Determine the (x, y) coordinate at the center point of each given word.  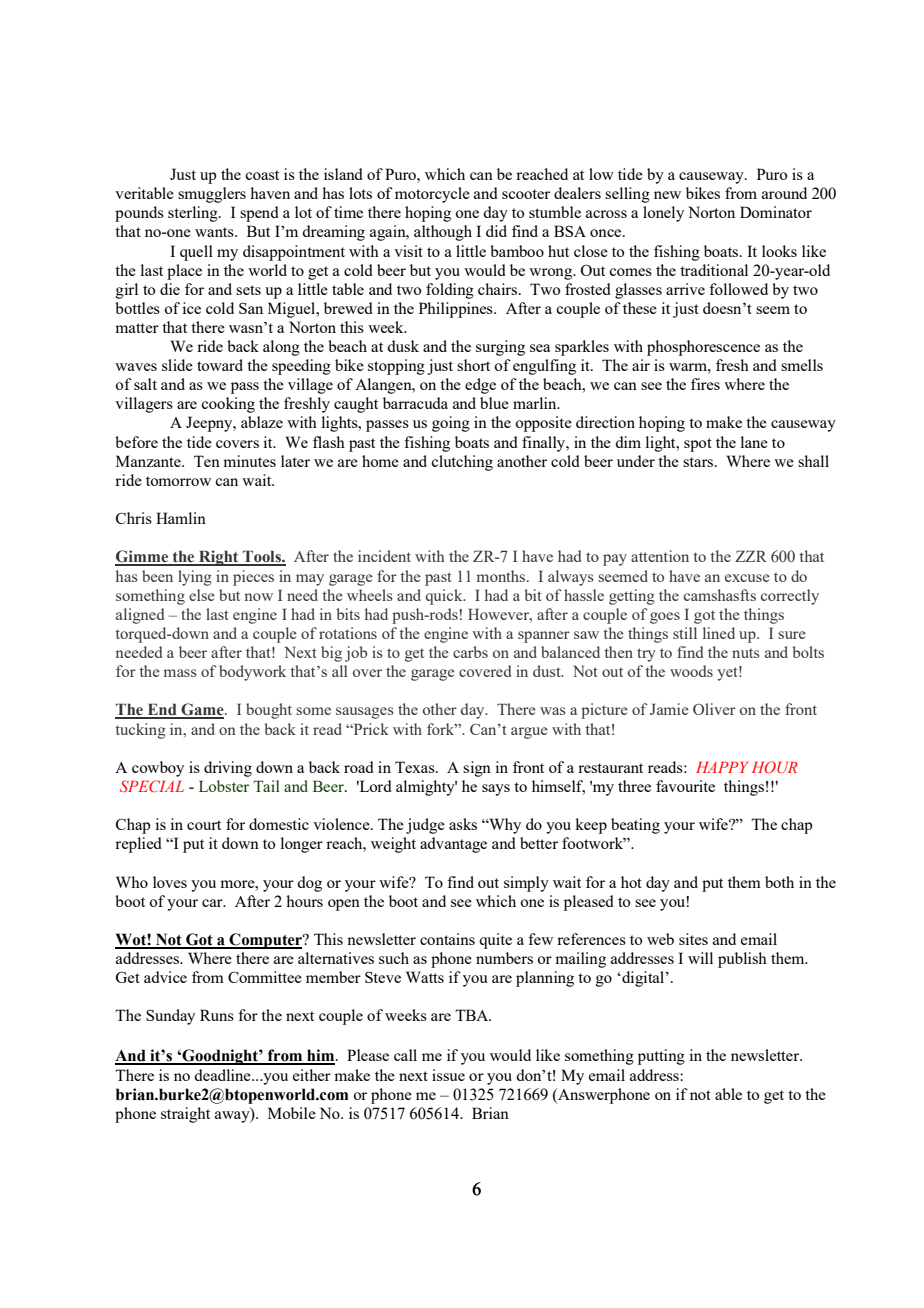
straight (185, 1115)
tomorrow (178, 481)
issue (448, 1075)
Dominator (776, 212)
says (496, 790)
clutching (462, 463)
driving (228, 769)
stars (699, 462)
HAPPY (722, 767)
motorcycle (432, 195)
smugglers (212, 195)
